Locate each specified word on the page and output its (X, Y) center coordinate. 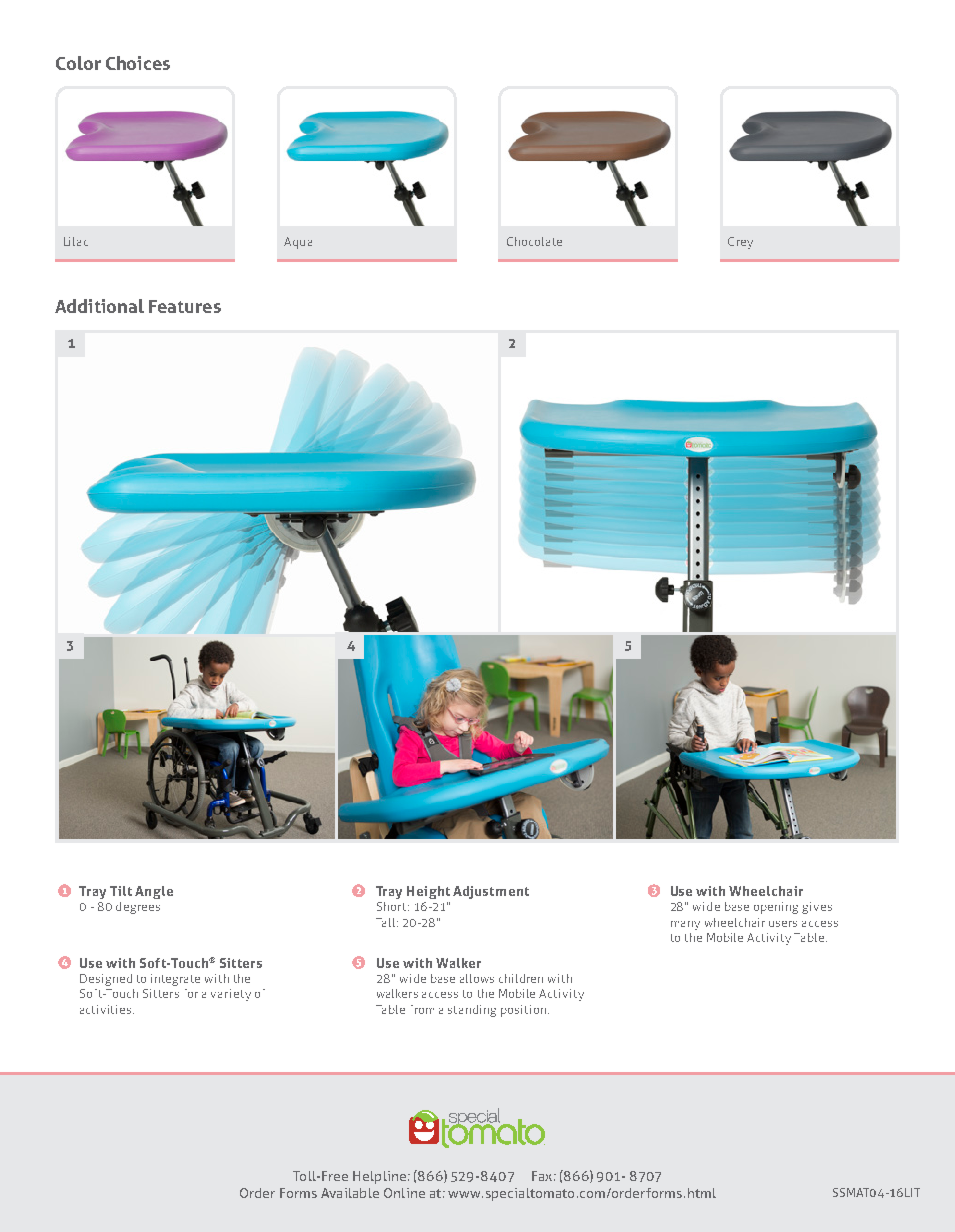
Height (428, 892)
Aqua (298, 243)
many (685, 925)
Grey (740, 243)
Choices (138, 63)
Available (350, 1193)
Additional (99, 306)
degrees (138, 908)
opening (776, 908)
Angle (154, 892)
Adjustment (491, 892)
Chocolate (534, 241)
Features (185, 306)
